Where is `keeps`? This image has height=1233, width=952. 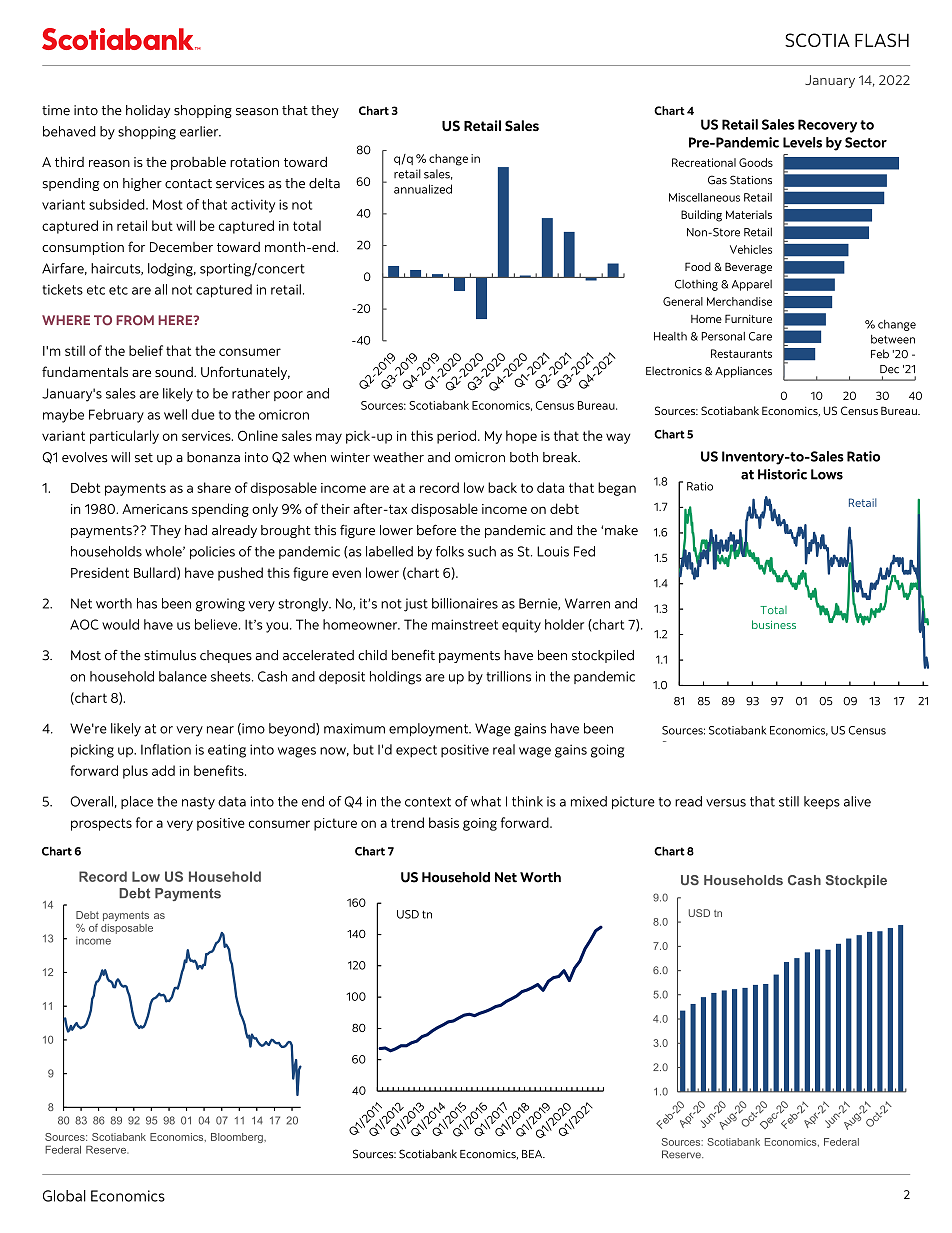
keeps is located at coordinates (822, 802).
